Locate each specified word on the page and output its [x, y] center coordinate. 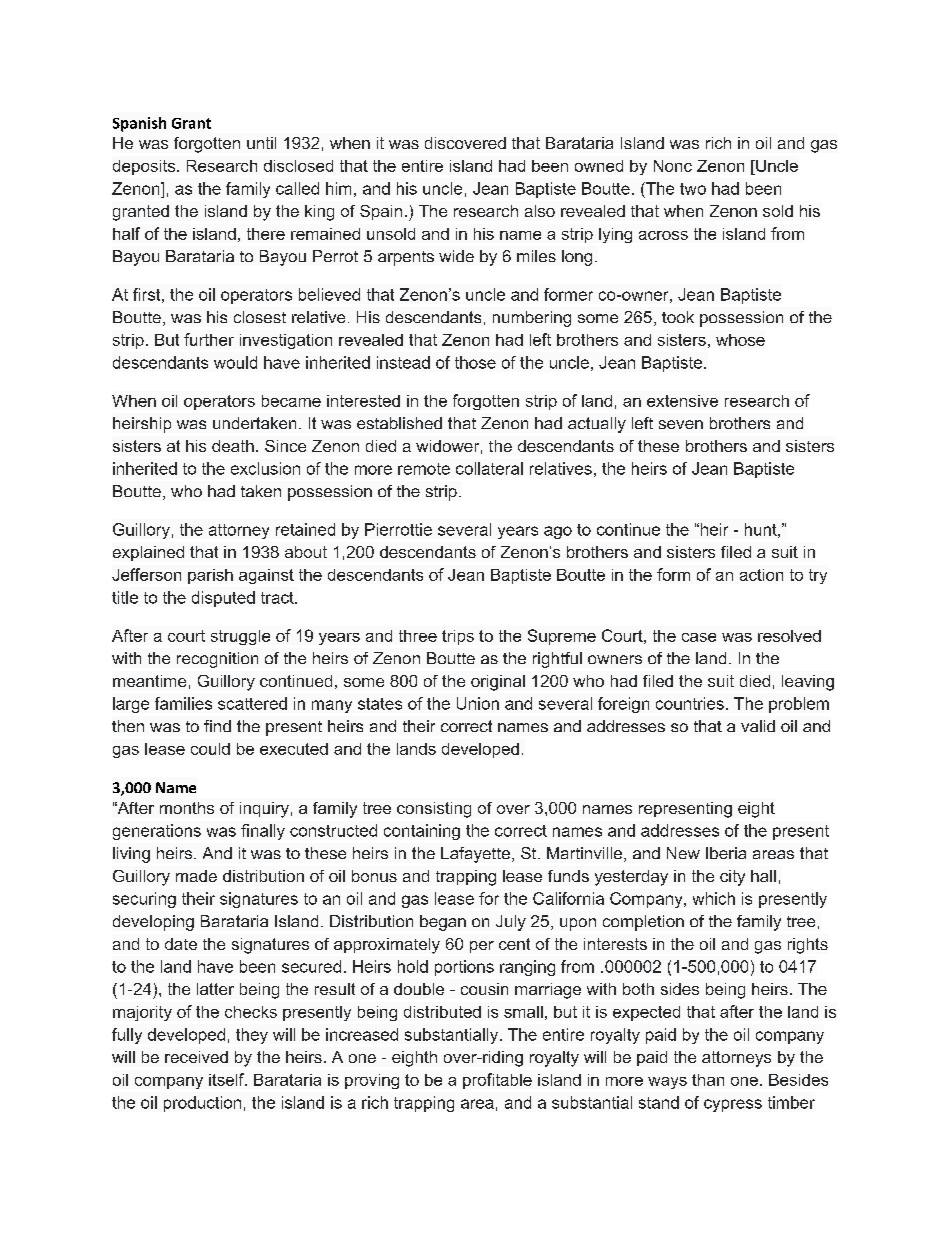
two [693, 189]
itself [227, 1079]
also [540, 211]
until [261, 143]
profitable [497, 1081]
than [708, 1080]
